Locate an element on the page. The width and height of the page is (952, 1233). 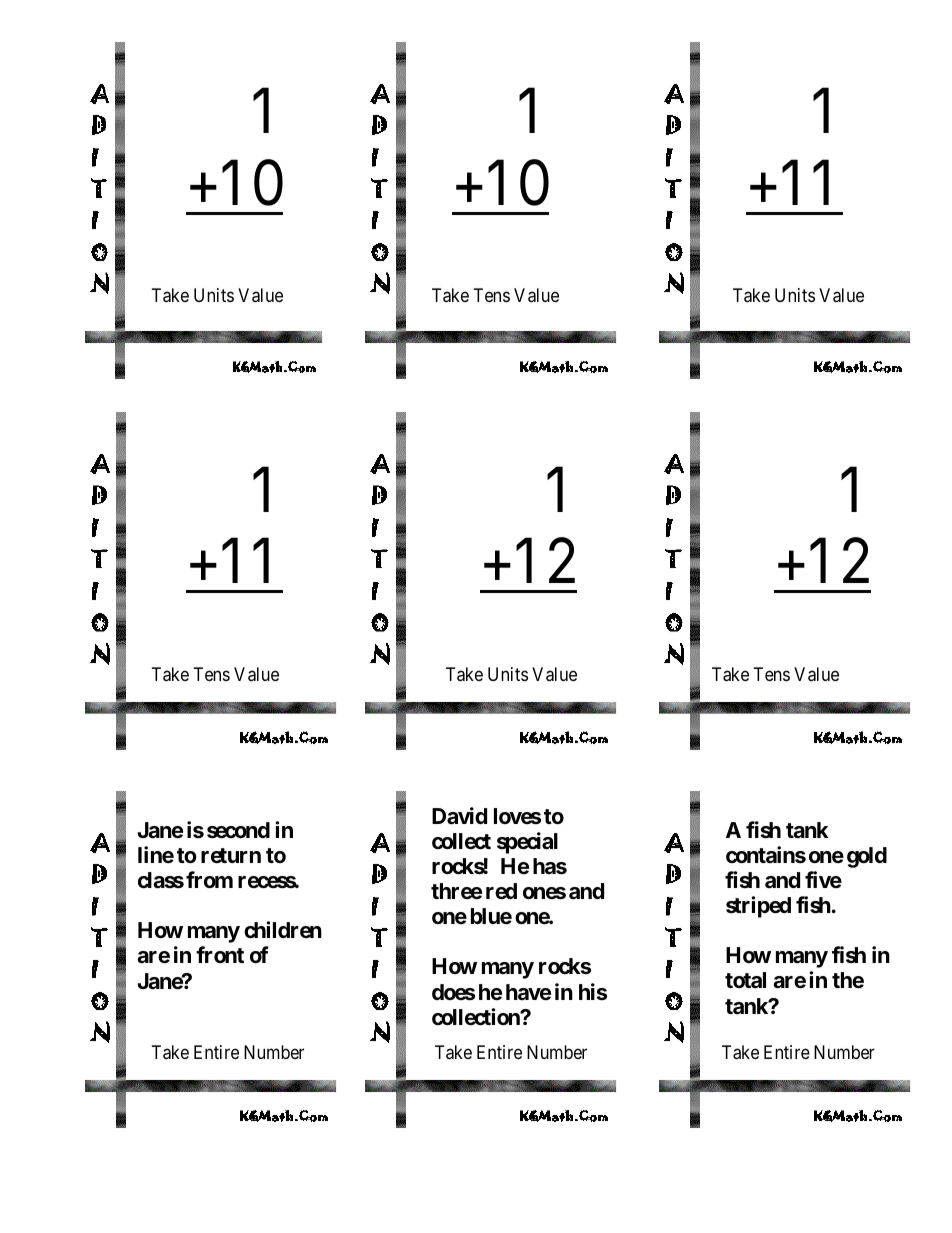
total is located at coordinates (745, 980).
